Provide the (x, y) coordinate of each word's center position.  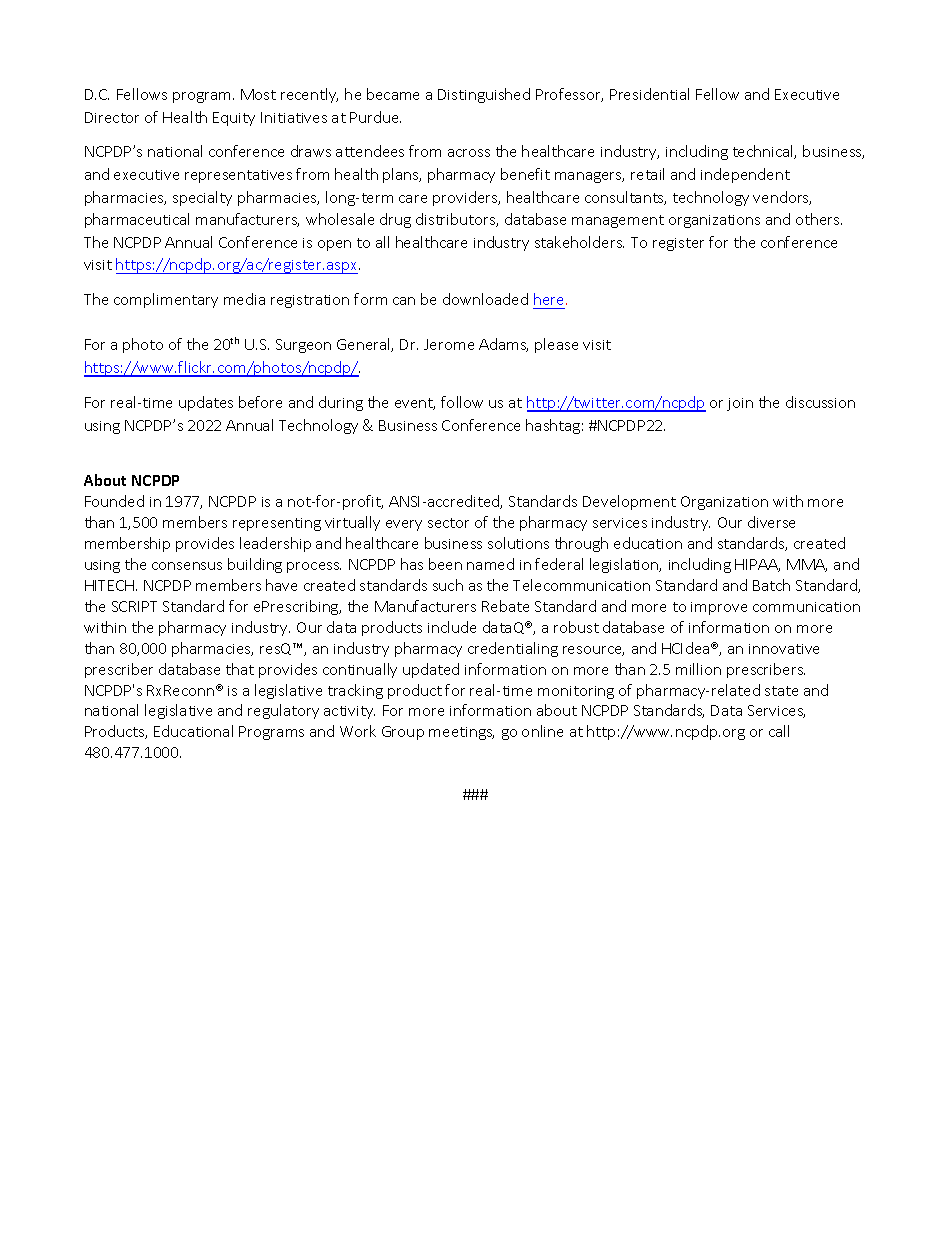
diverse (771, 522)
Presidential (649, 94)
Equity (234, 119)
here (550, 299)
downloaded (485, 299)
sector (448, 523)
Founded (114, 501)
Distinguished (484, 95)
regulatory (283, 711)
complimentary (166, 300)
